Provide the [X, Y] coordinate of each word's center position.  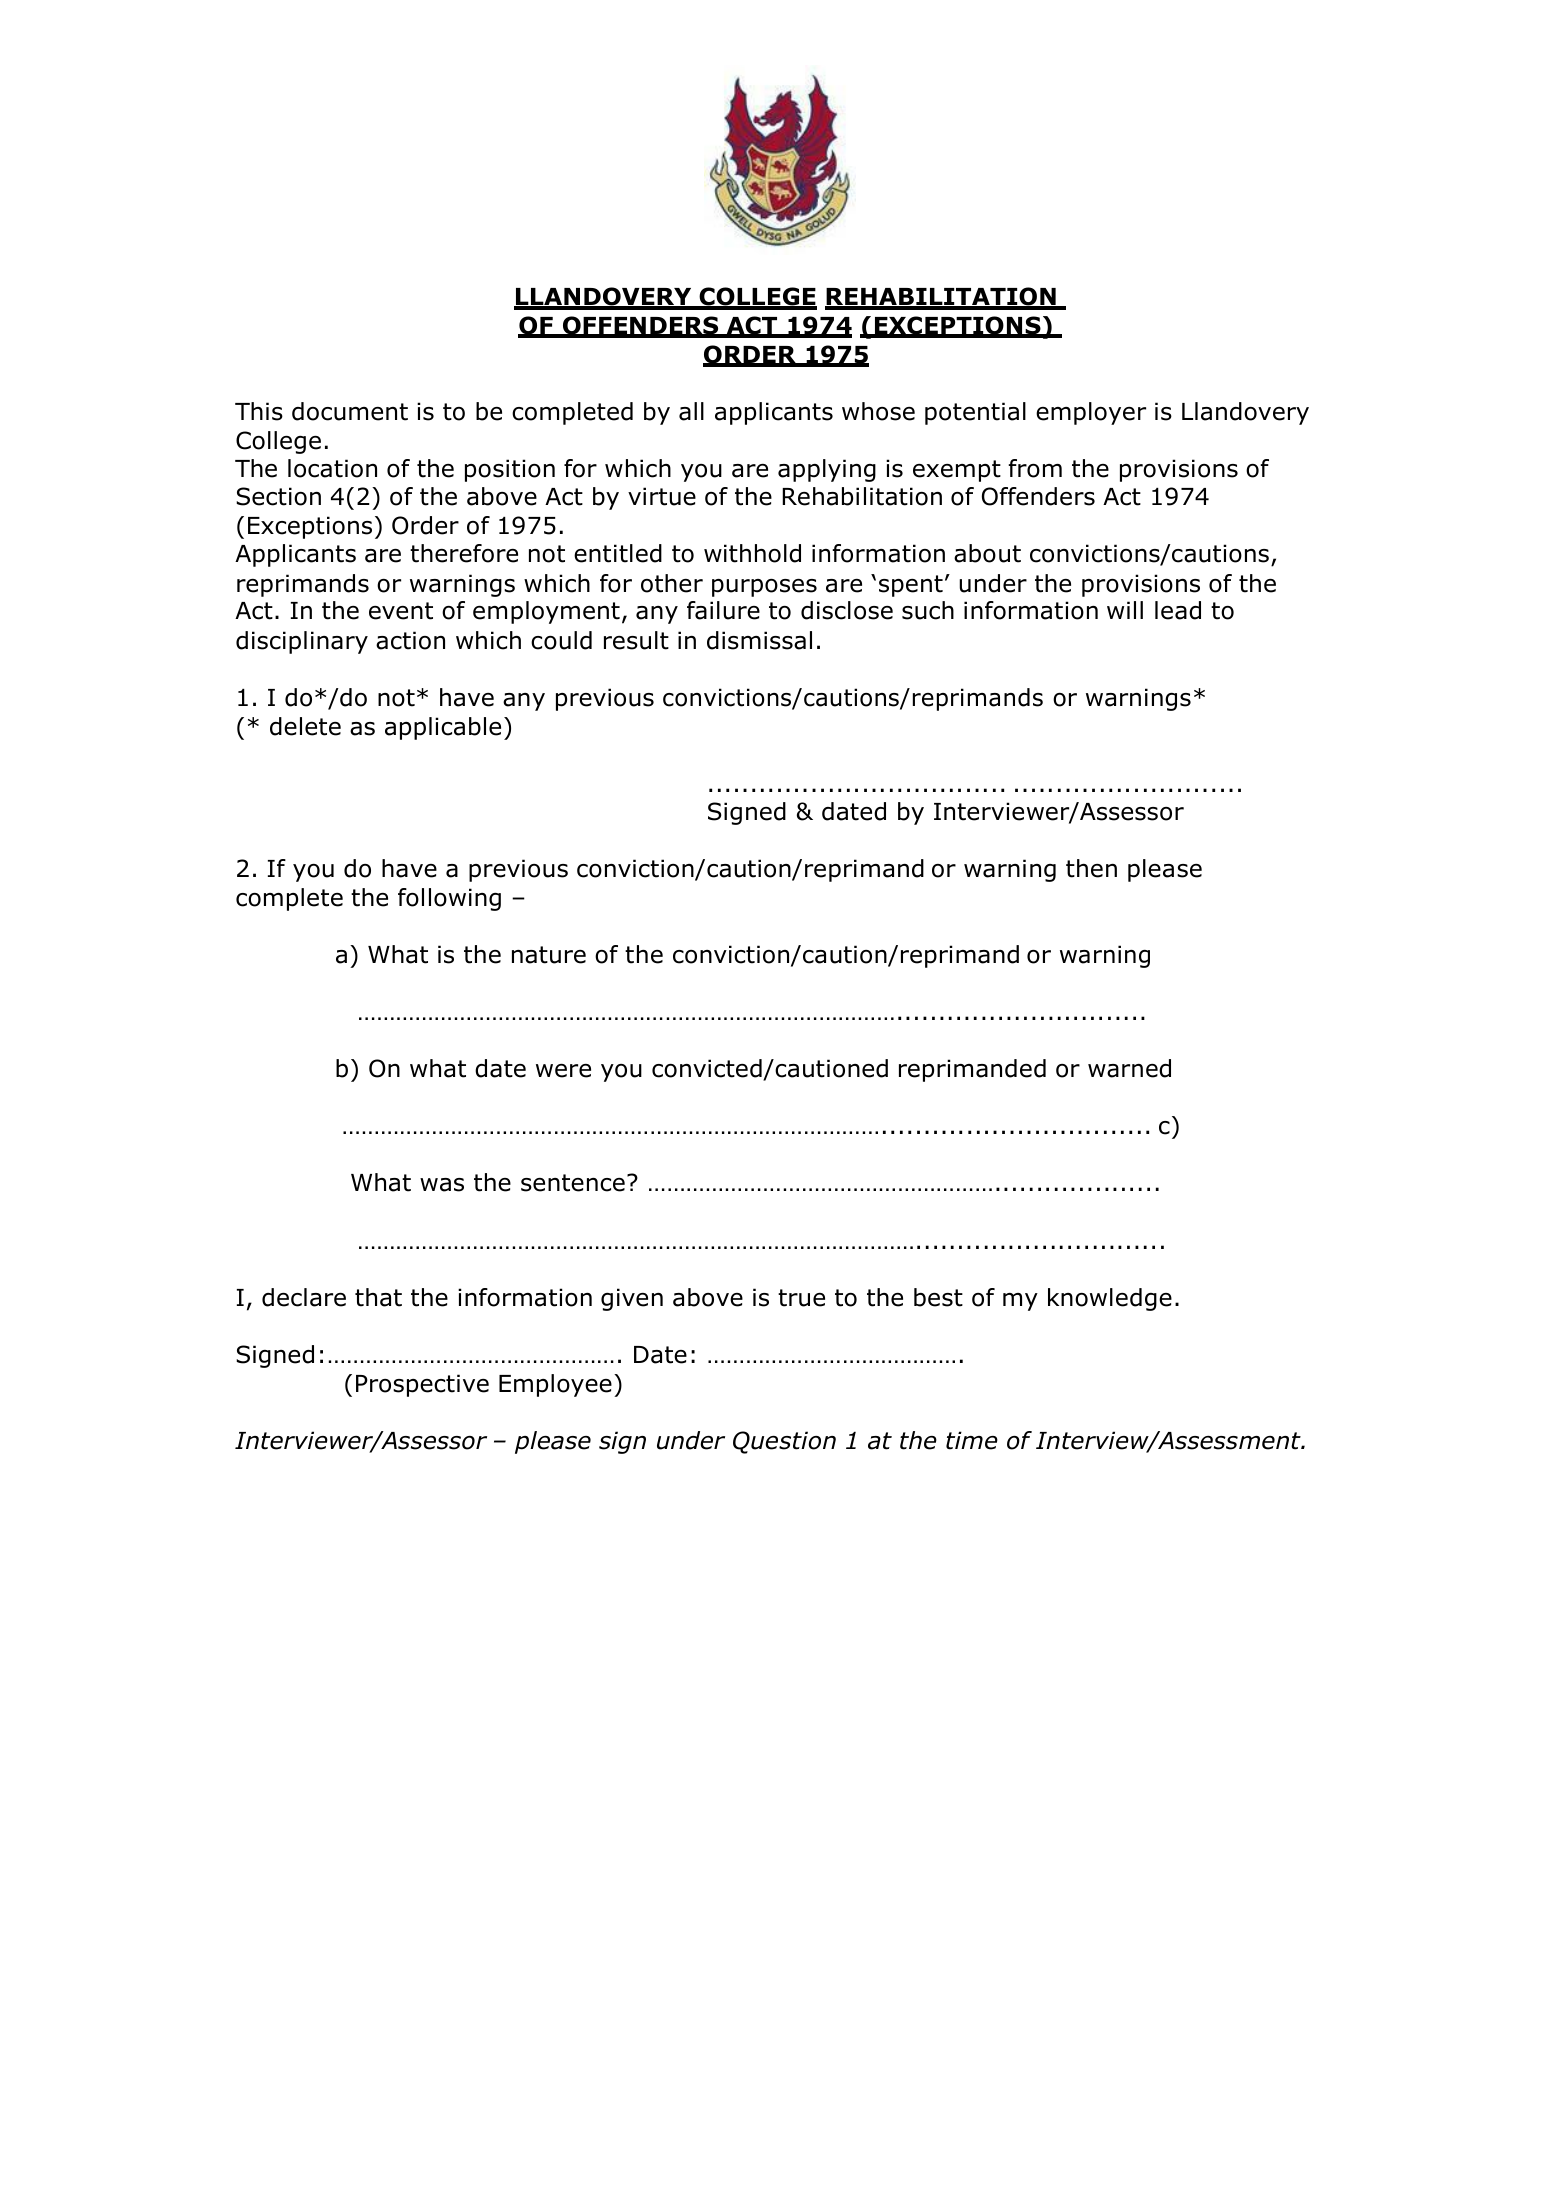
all [691, 411]
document [350, 411]
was [442, 1185]
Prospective [422, 1385]
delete [305, 726]
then [1091, 868]
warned [1129, 1068]
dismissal [759, 640]
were [563, 1071]
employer [1091, 413]
